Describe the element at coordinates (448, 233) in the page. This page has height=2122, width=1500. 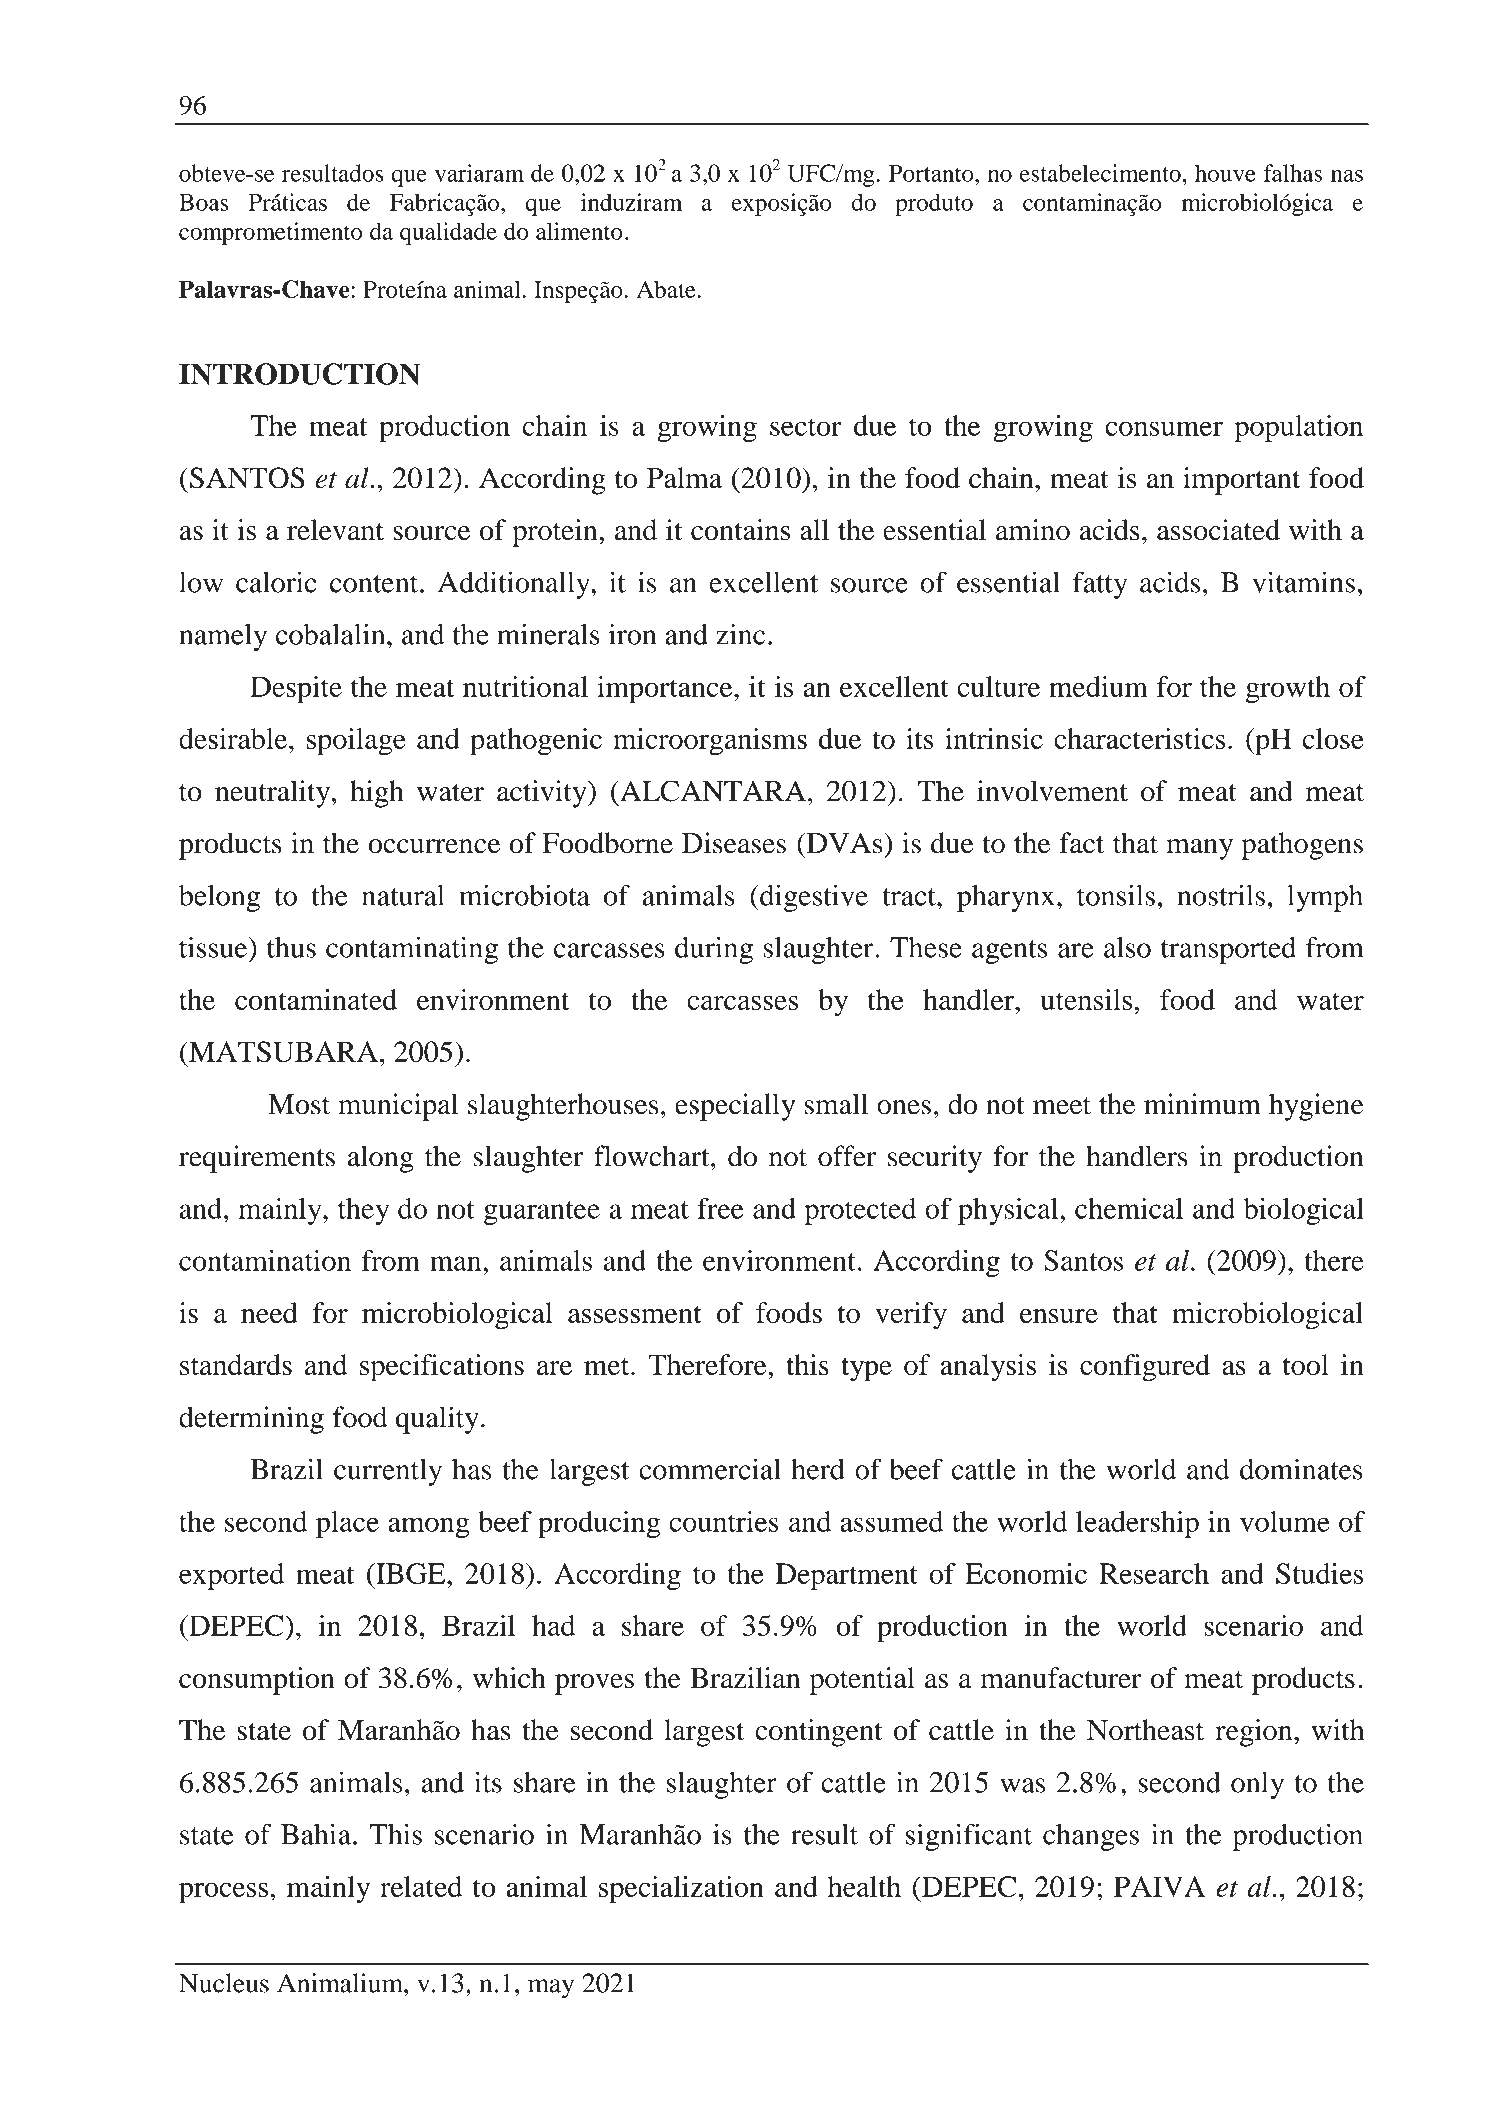
I see `qualidade` at that location.
